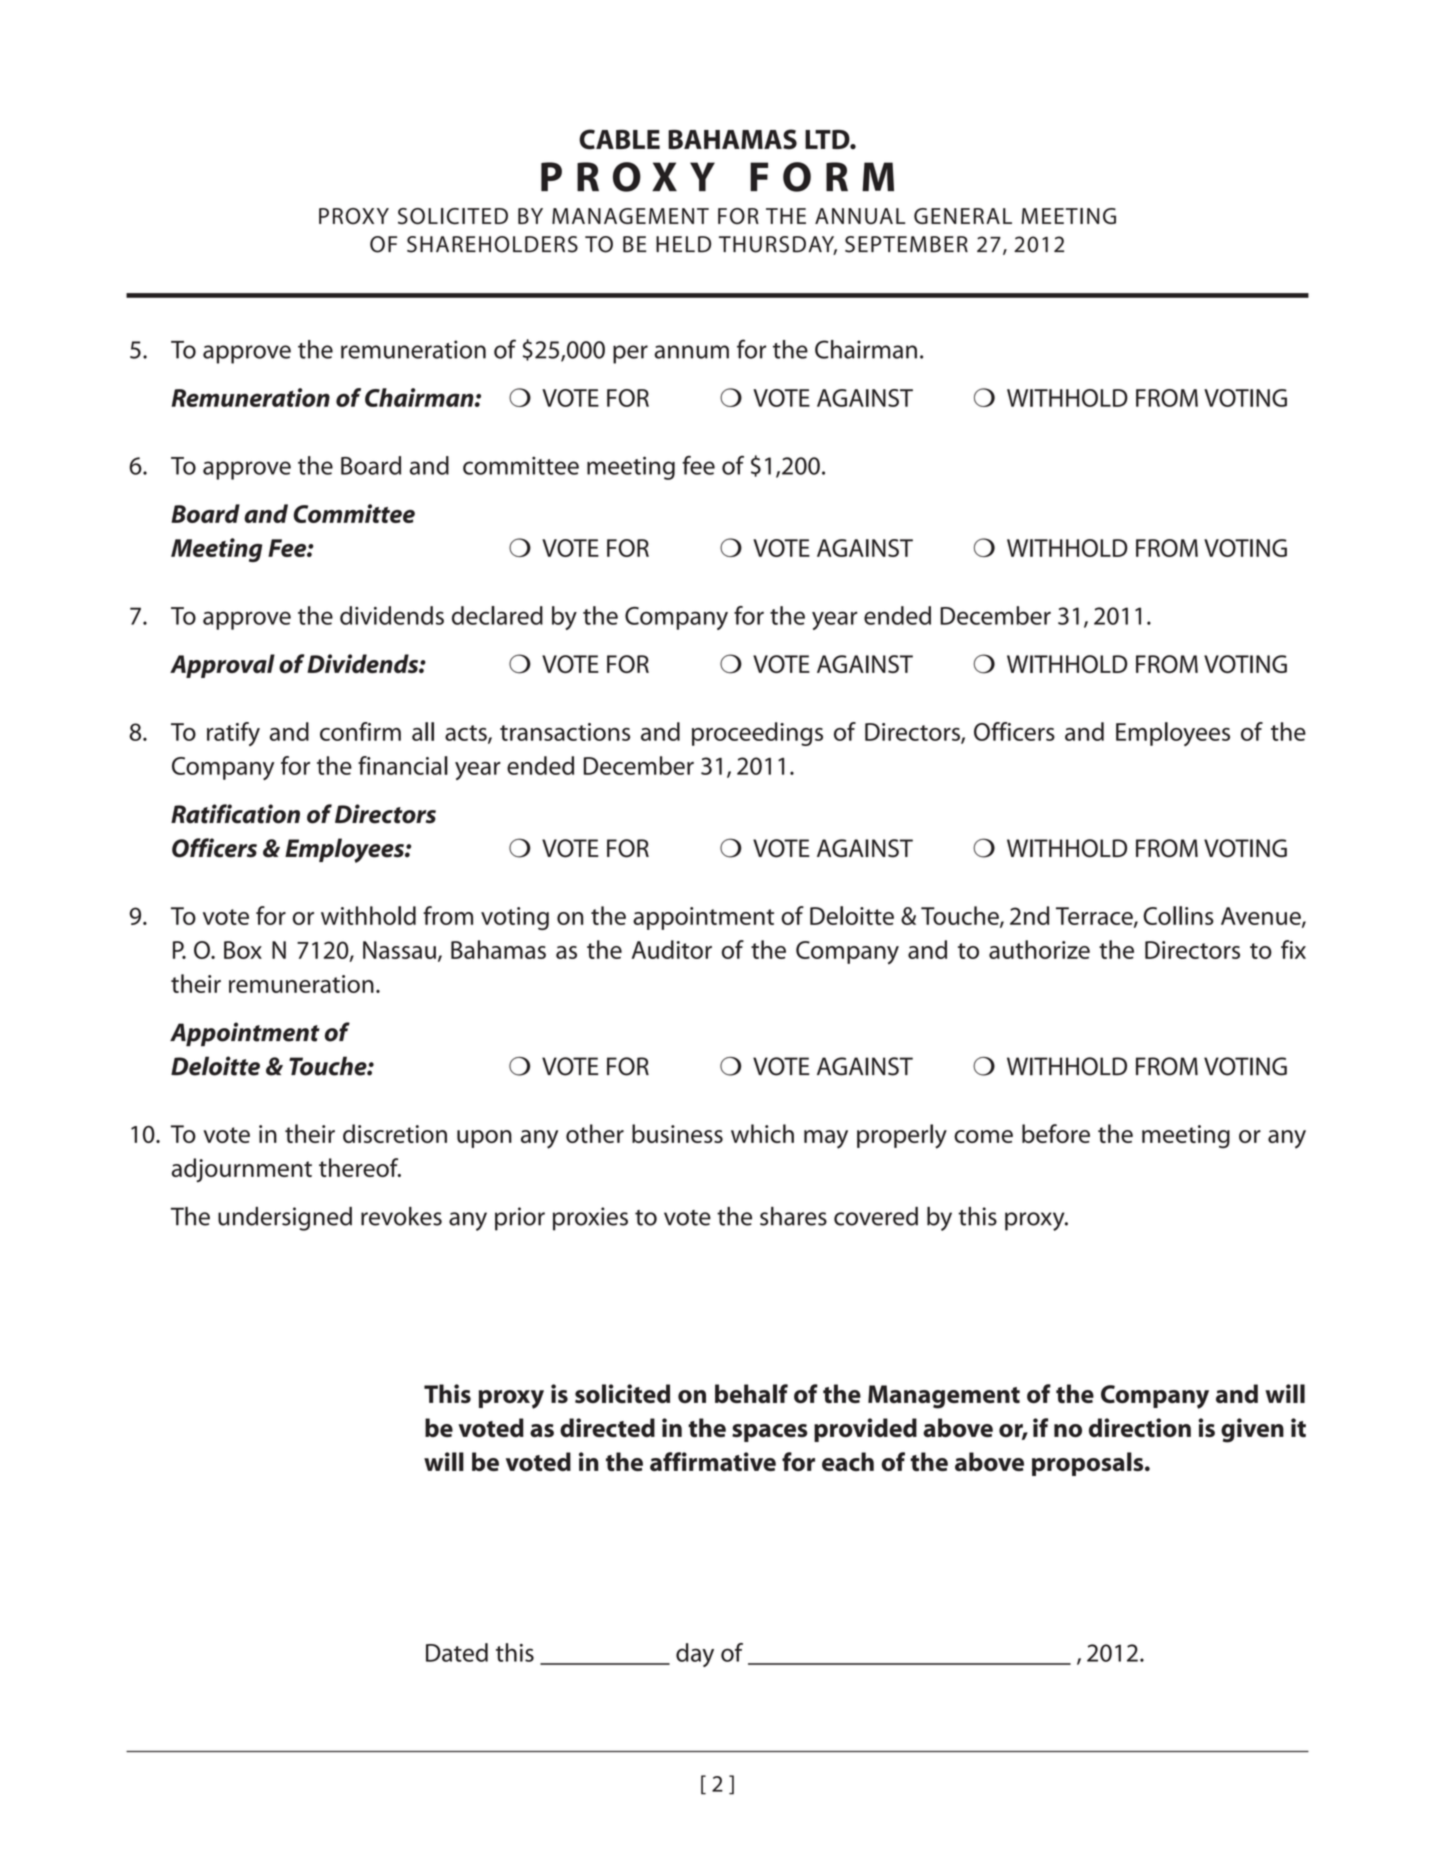 The width and height of the document is (1435, 1857). I want to click on discretion, so click(395, 1133).
